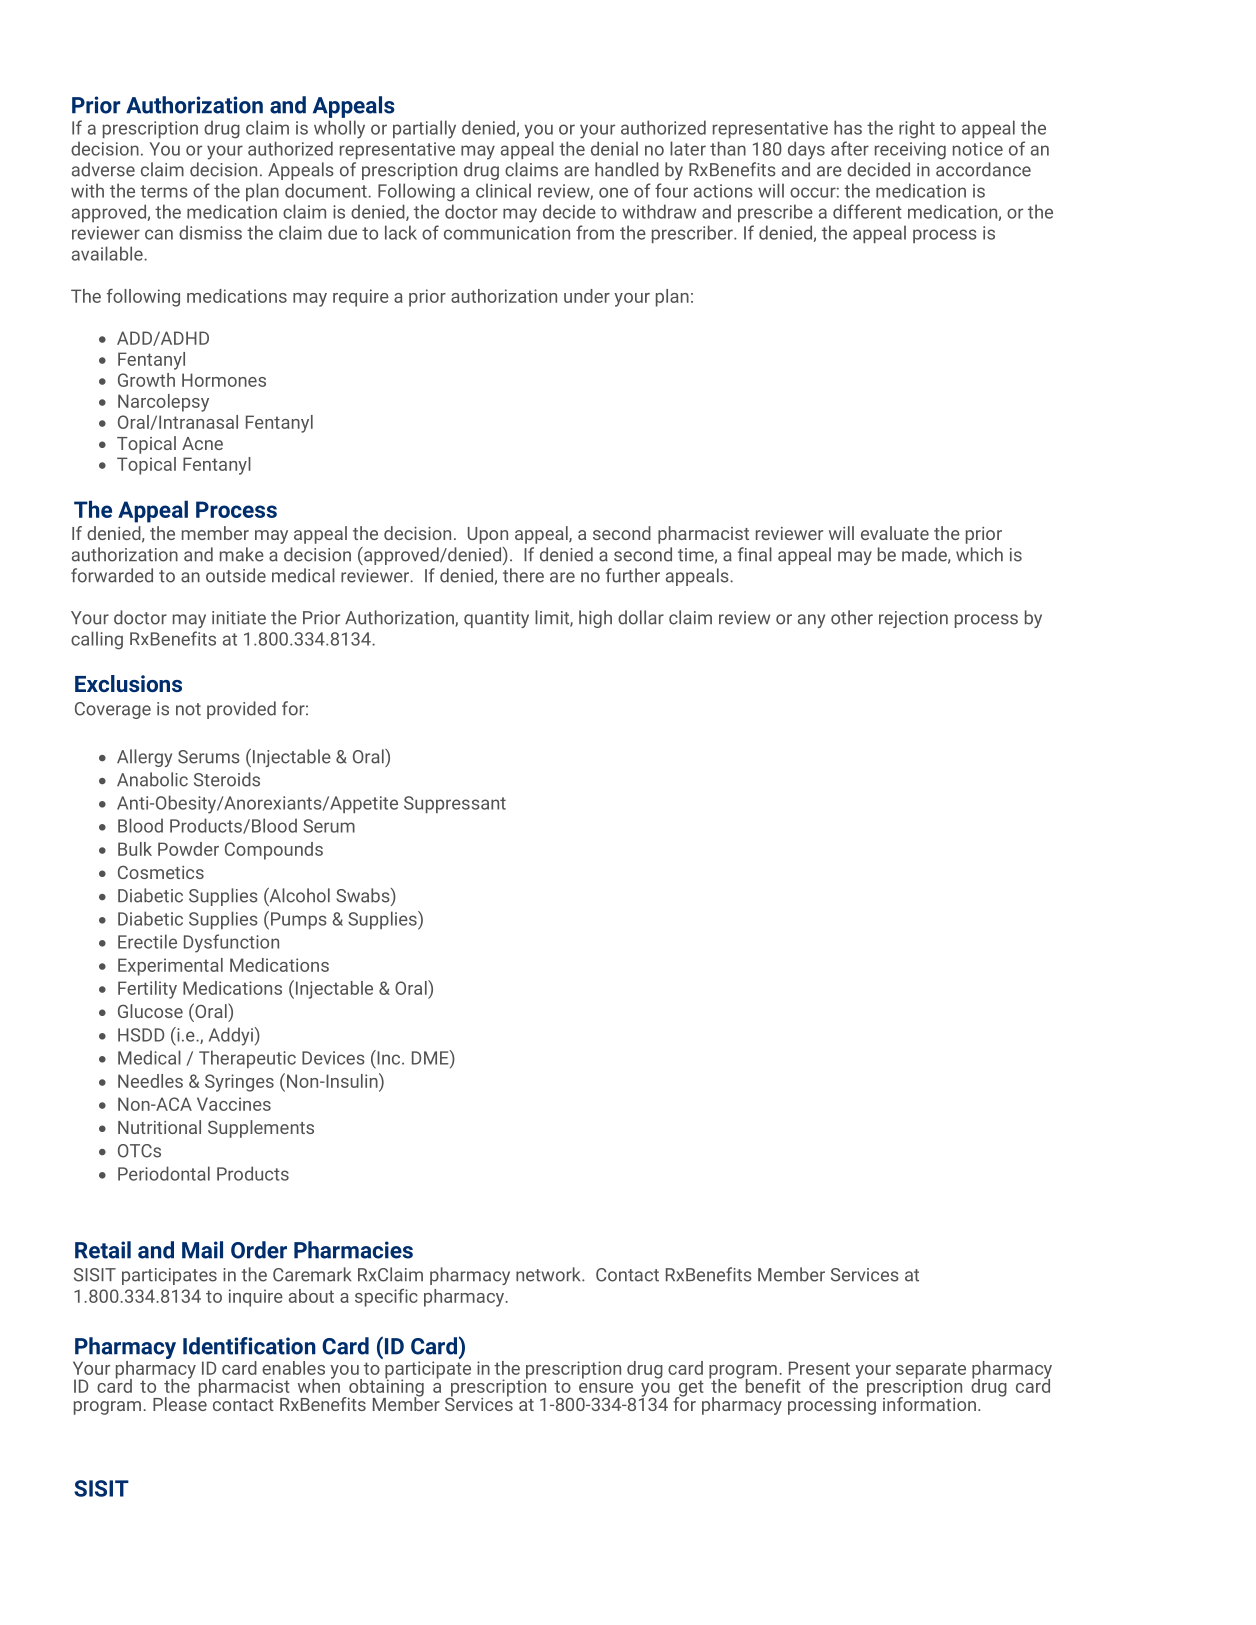 The height and width of the screenshot is (1625, 1256). What do you see at coordinates (249, 1346) in the screenshot?
I see `Identification` at bounding box center [249, 1346].
